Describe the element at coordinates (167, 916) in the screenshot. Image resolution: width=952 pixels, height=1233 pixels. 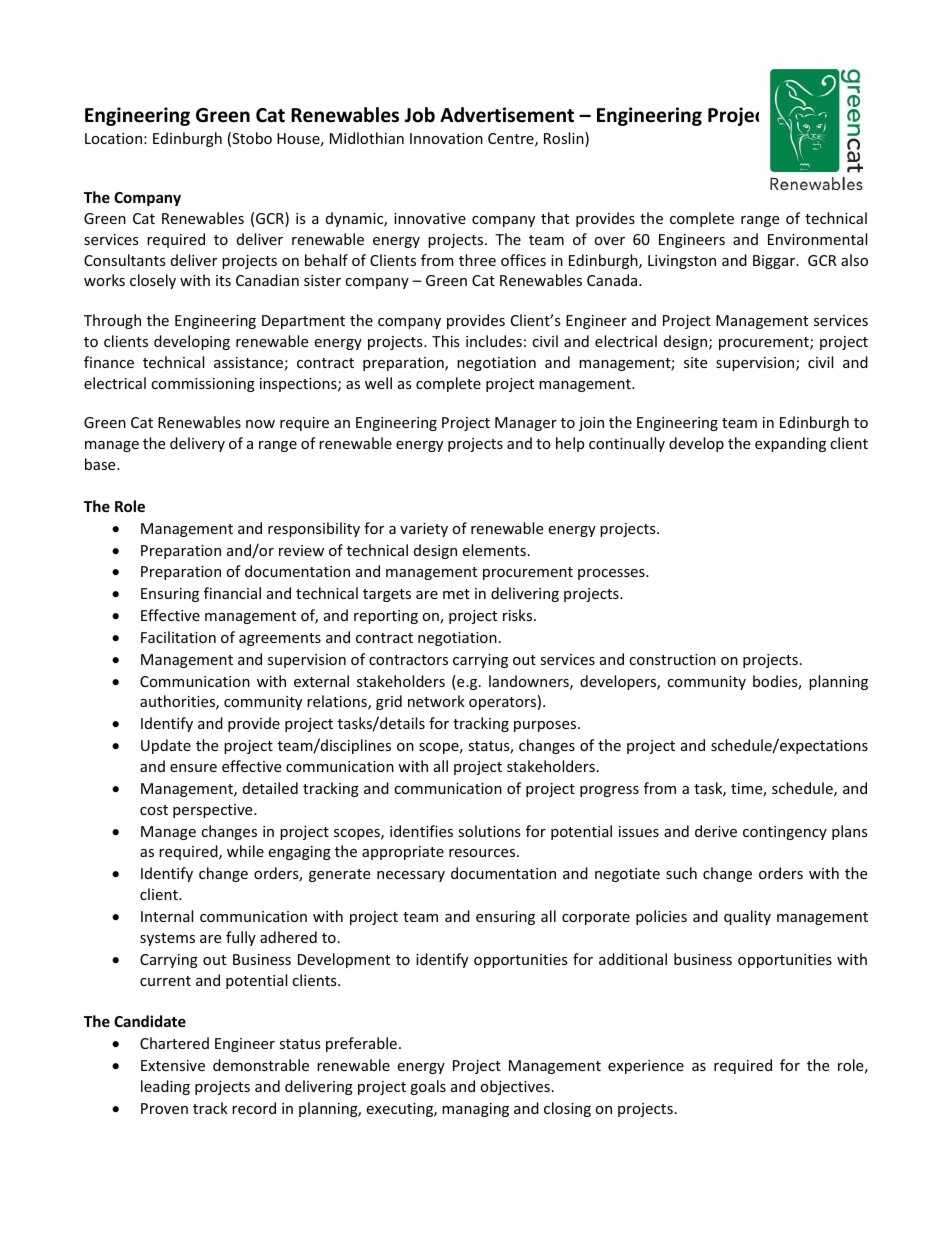
I see `Internal` at that location.
